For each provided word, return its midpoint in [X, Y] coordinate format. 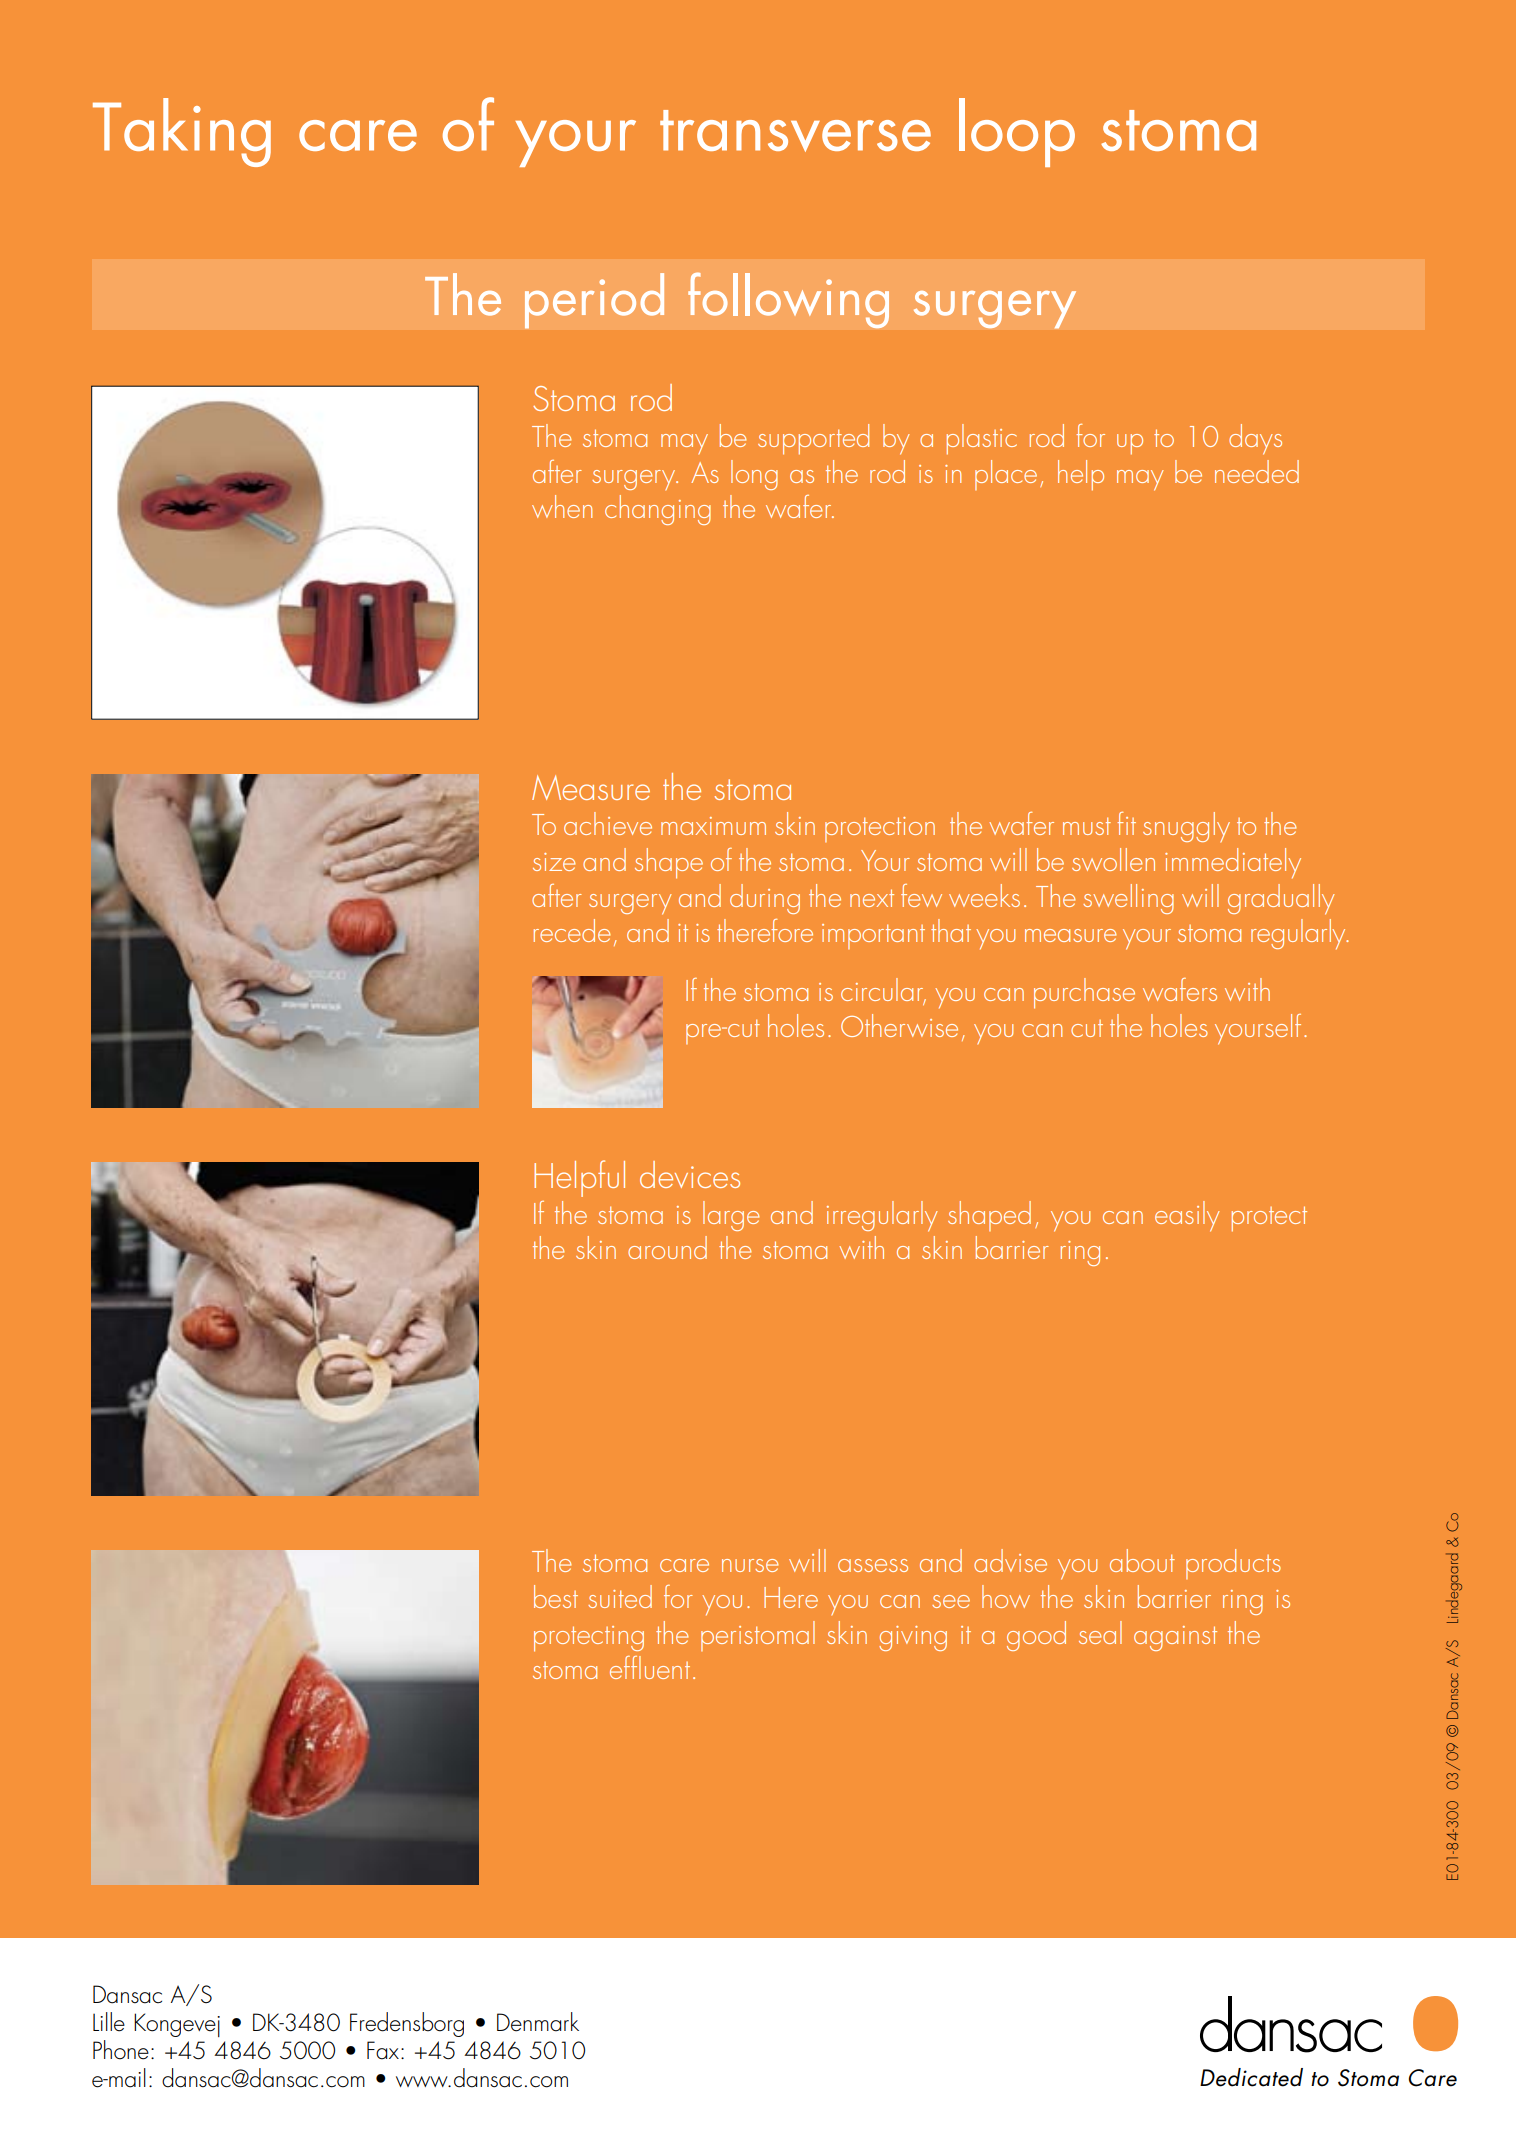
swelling [1128, 899]
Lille [109, 2022]
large [731, 1216]
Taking [182, 132]
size [554, 862]
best [556, 1596]
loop [1017, 132]
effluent [650, 1667]
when [562, 506]
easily [1187, 1216]
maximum [713, 826]
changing [658, 510]
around [667, 1247]
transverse [795, 131]
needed [1257, 471]
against [1175, 1638]
